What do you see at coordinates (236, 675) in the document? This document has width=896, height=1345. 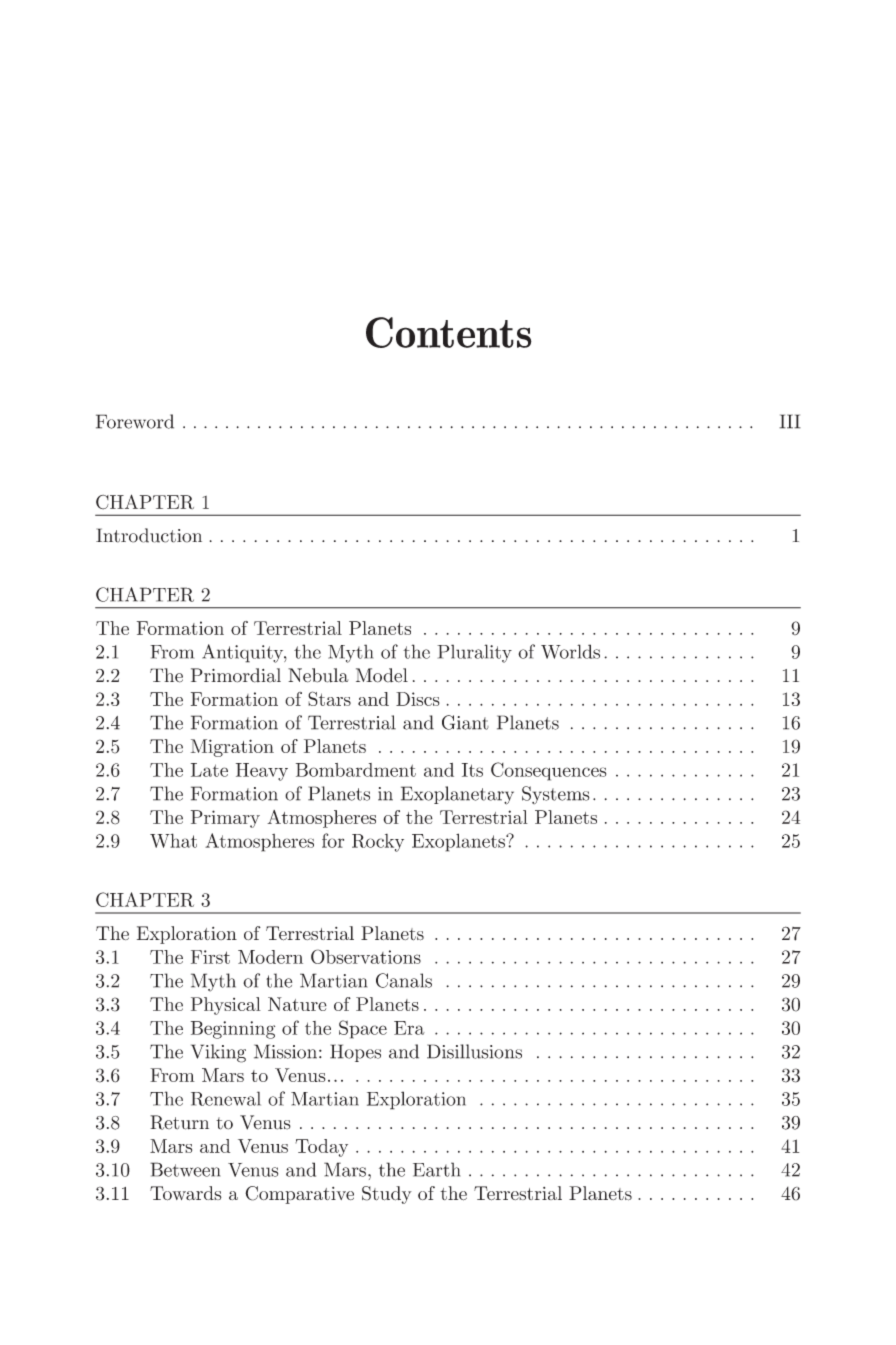 I see `Primordial` at bounding box center [236, 675].
